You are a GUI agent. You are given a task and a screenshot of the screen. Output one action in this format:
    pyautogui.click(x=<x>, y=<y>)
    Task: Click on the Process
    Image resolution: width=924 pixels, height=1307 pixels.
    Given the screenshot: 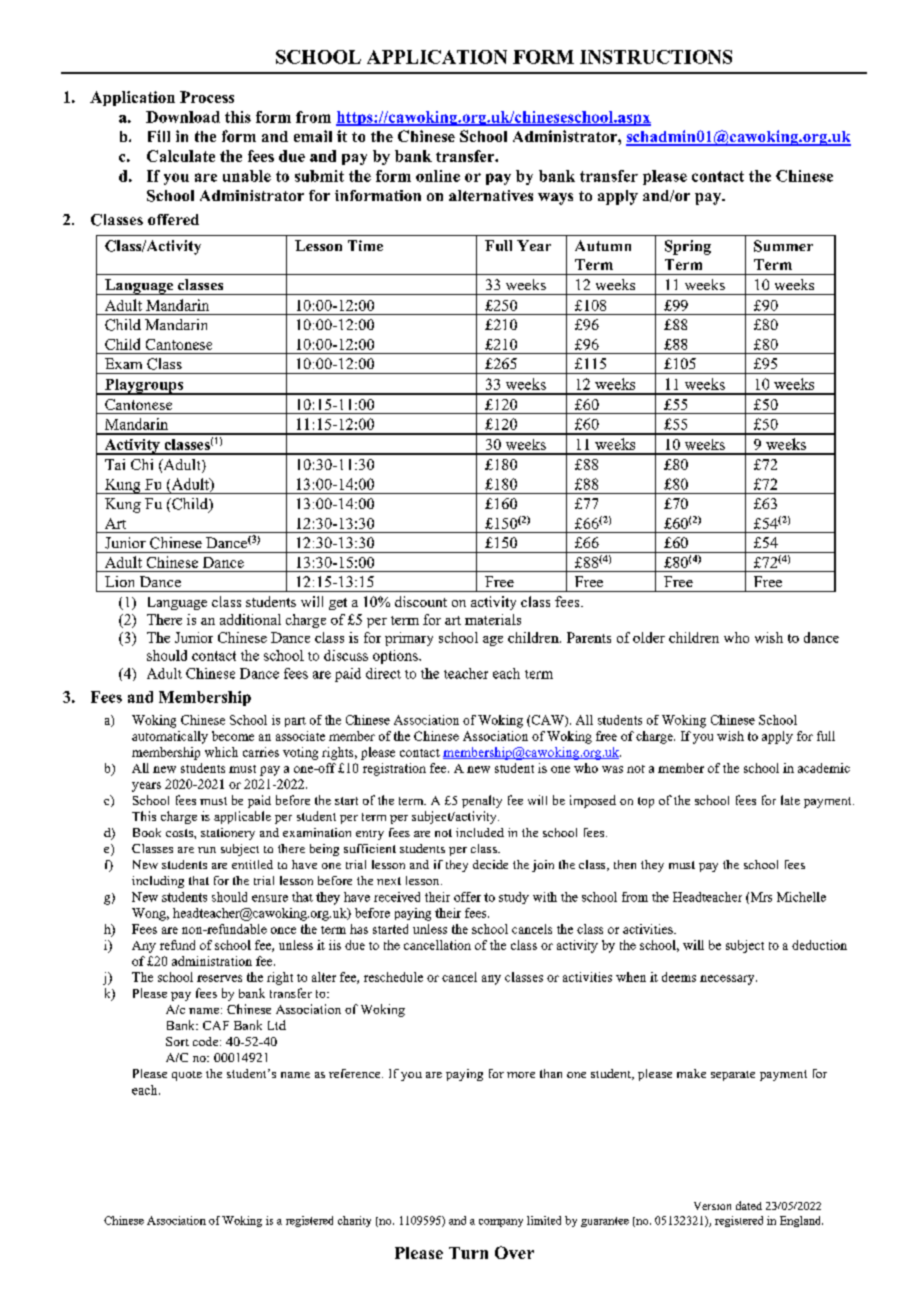 What is the action you would take?
    pyautogui.click(x=207, y=97)
